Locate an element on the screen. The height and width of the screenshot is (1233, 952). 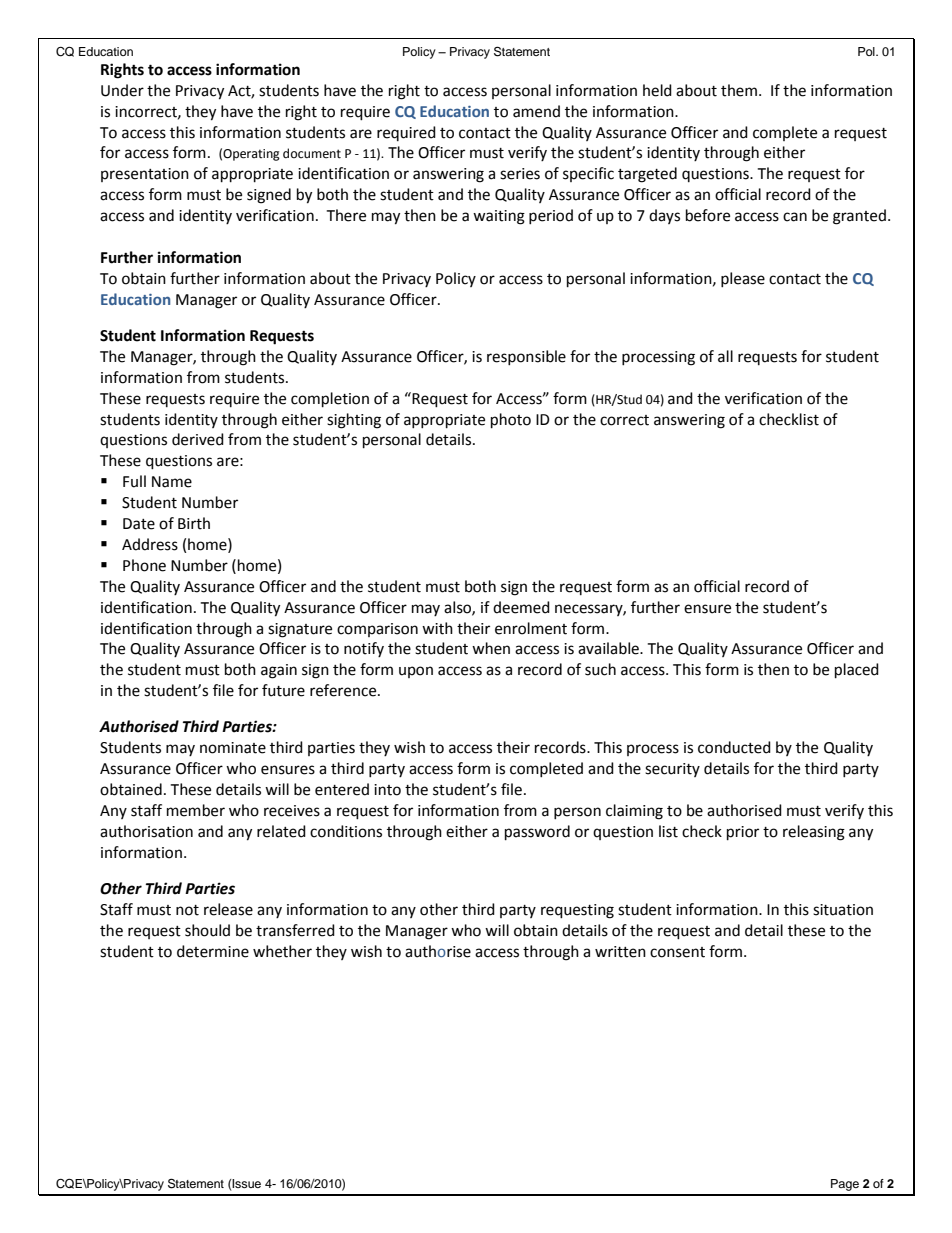
password is located at coordinates (537, 833).
